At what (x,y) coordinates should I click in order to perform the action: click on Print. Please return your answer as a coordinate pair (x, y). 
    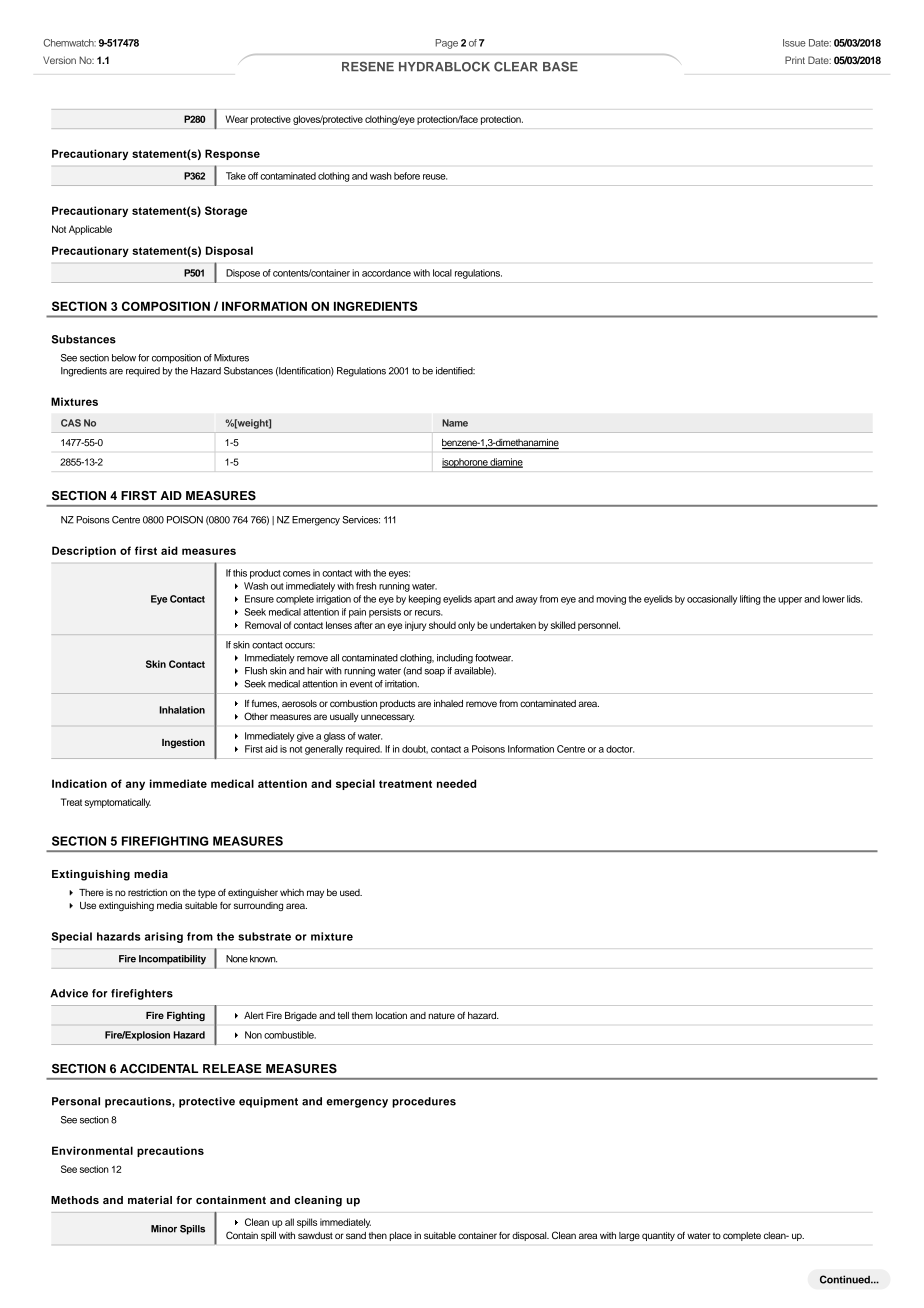
    Looking at the image, I should click on (795, 60).
